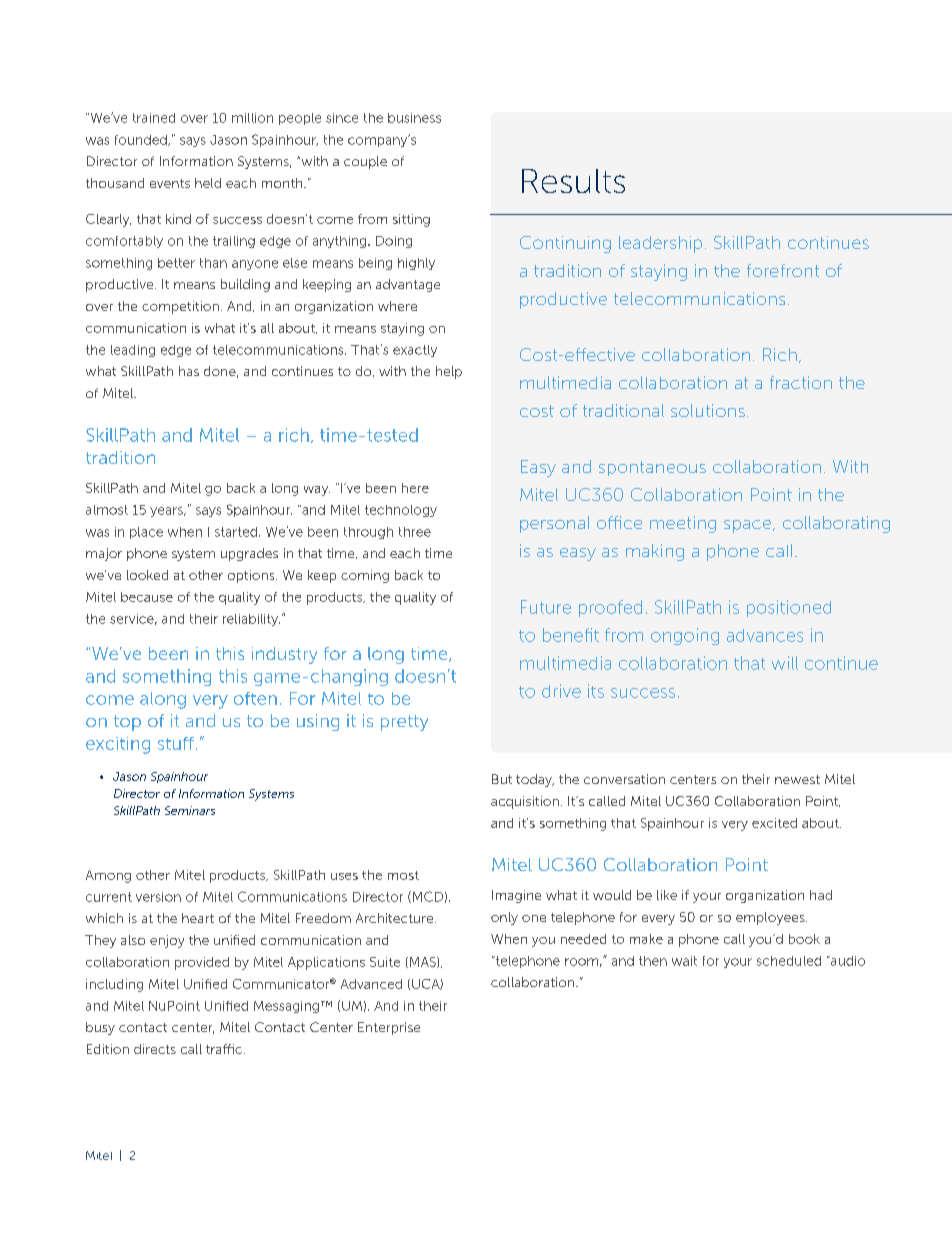 Image resolution: width=952 pixels, height=1233 pixels. What do you see at coordinates (546, 607) in the document?
I see `Future` at bounding box center [546, 607].
